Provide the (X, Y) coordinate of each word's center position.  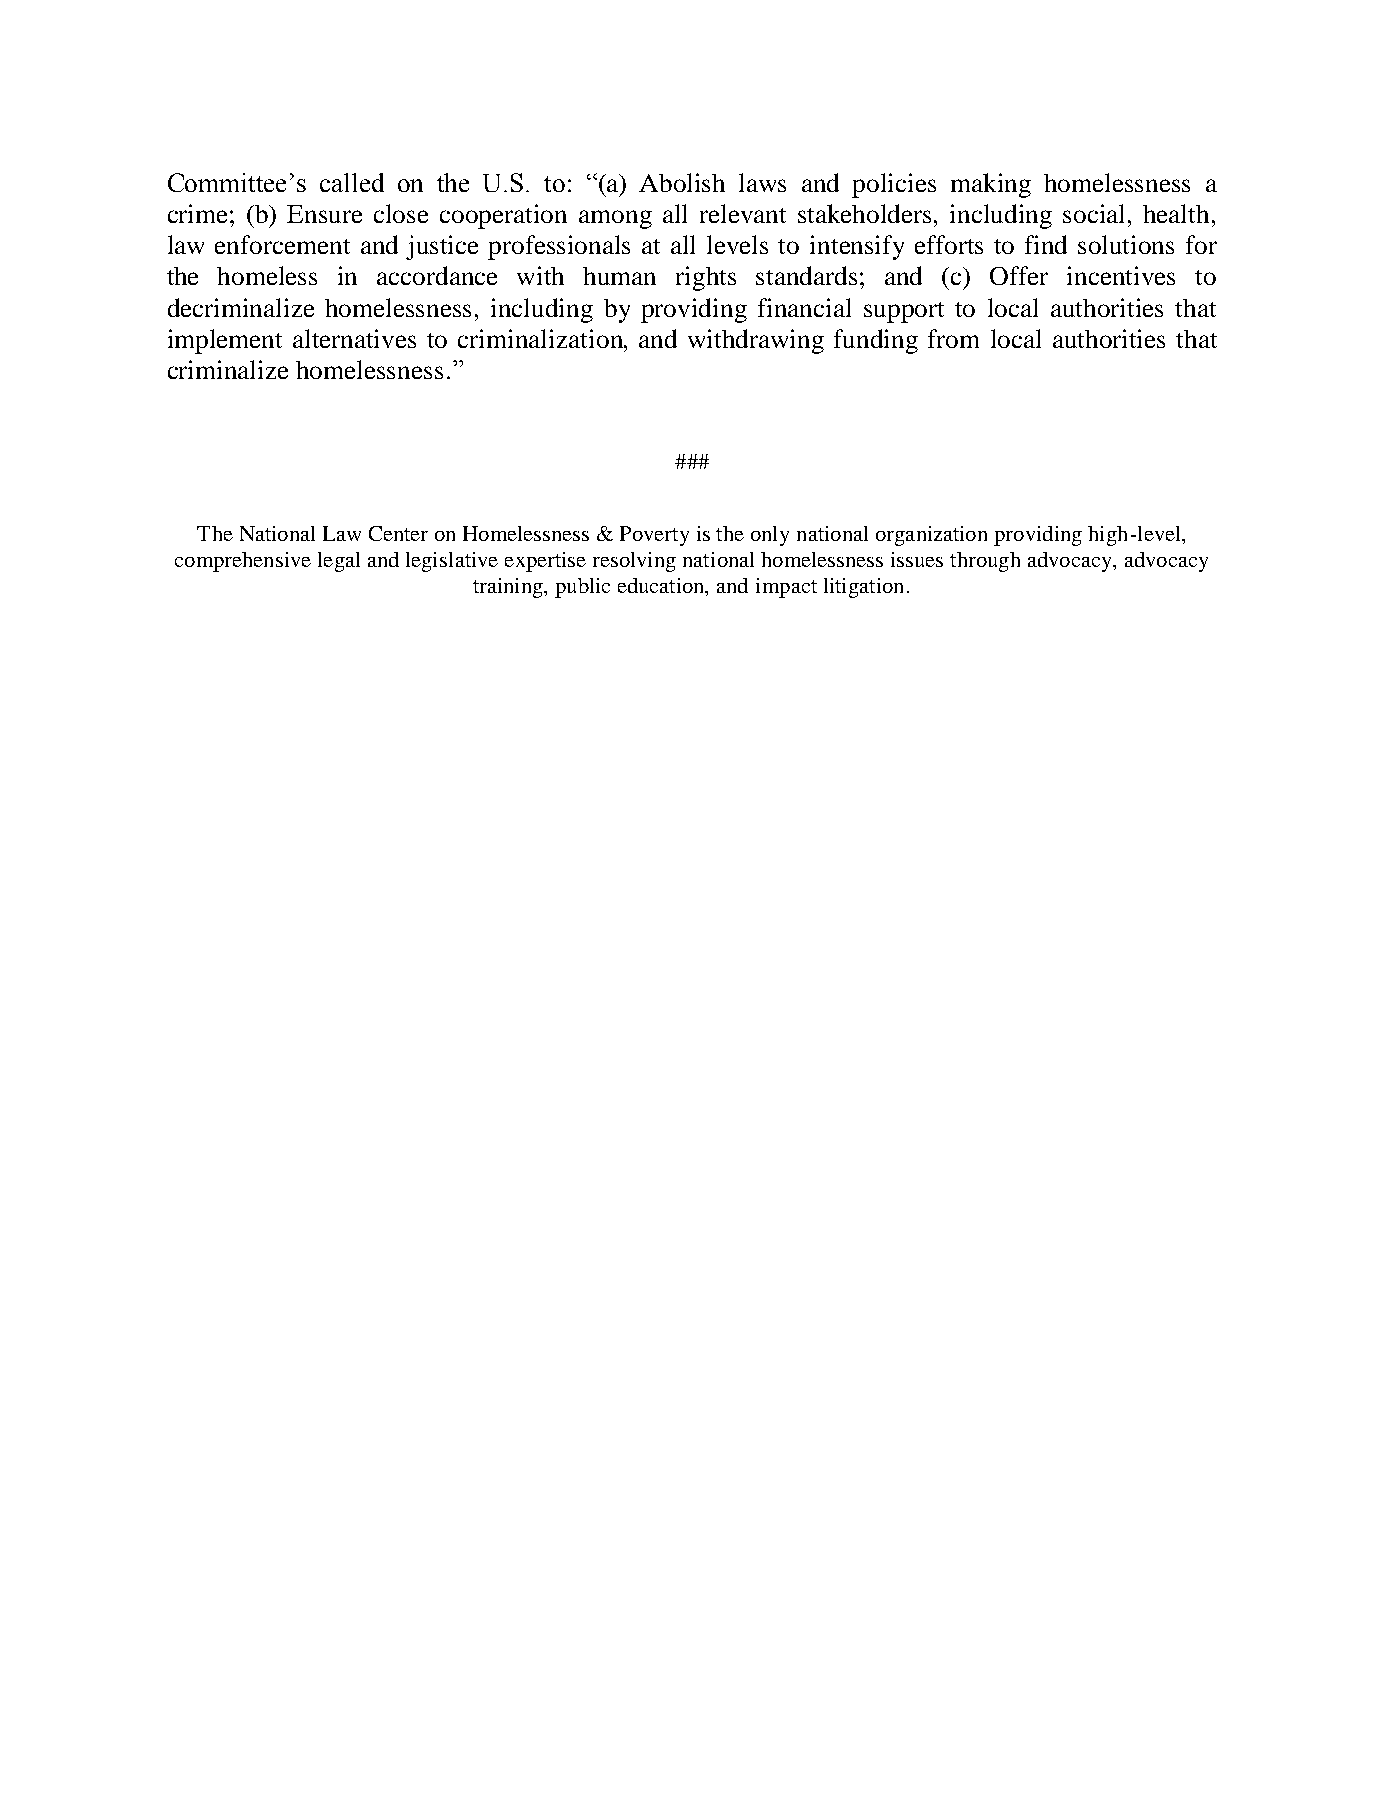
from (953, 338)
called (352, 182)
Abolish (682, 182)
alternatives (354, 338)
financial (804, 307)
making (991, 185)
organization (931, 536)
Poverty (654, 536)
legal (339, 562)
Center (398, 533)
